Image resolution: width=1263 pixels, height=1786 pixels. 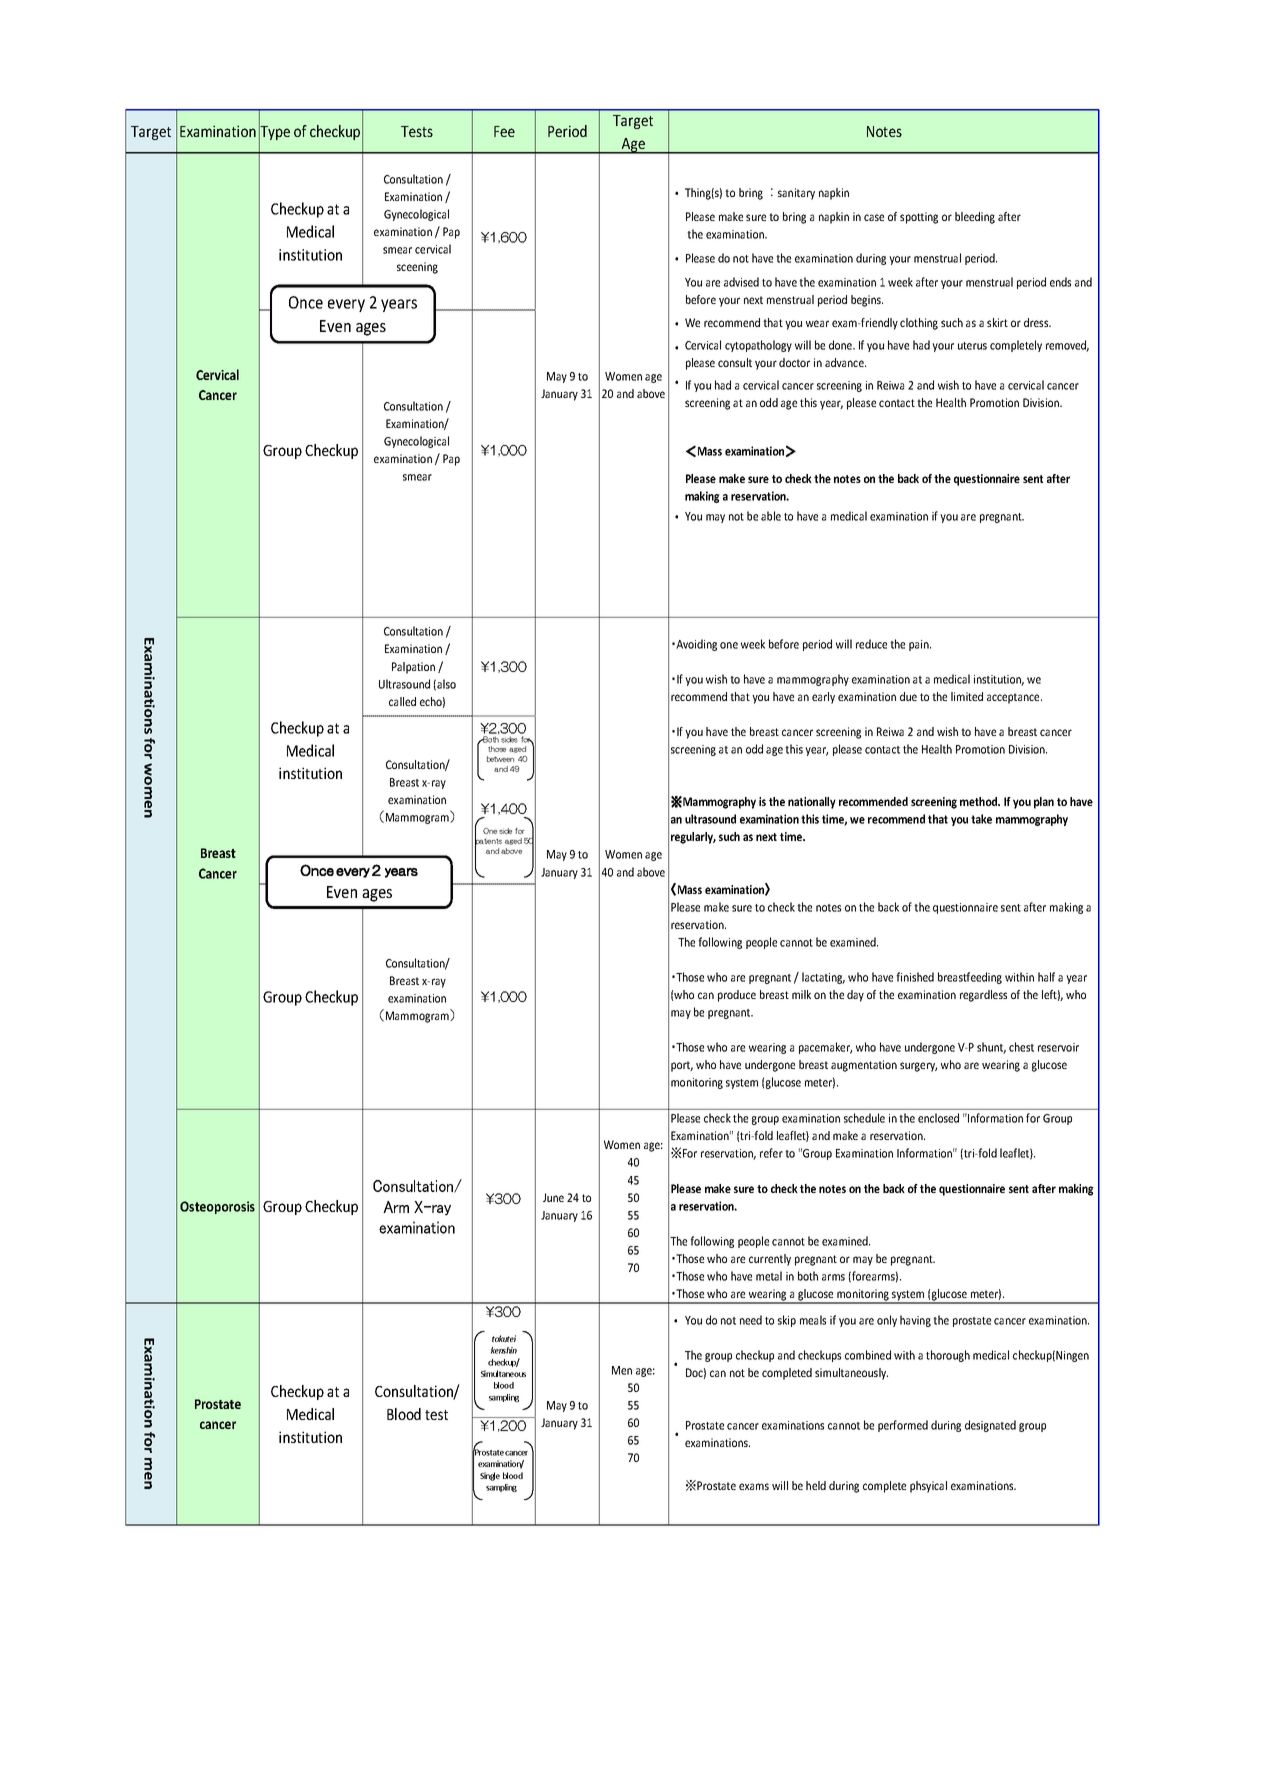 I want to click on sanitary, so click(x=796, y=194).
